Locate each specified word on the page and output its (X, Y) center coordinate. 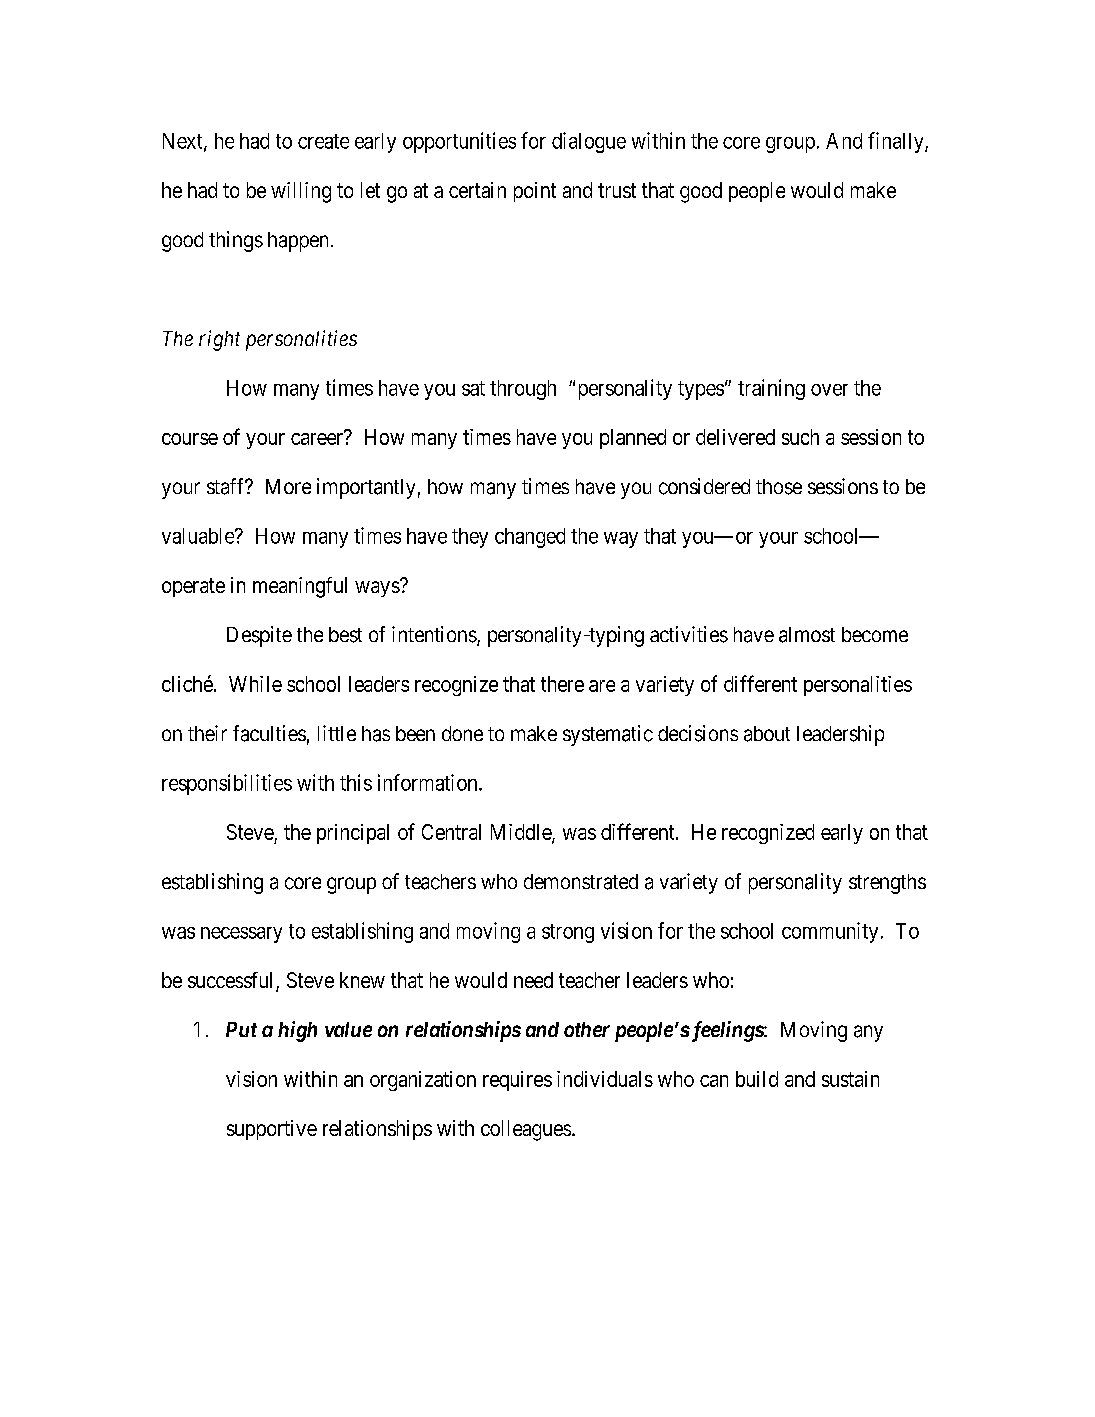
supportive (272, 1130)
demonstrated (581, 882)
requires (517, 1081)
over (829, 390)
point (535, 192)
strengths (887, 884)
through (523, 390)
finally (897, 142)
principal (353, 834)
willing (301, 192)
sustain (850, 1079)
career (317, 439)
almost (807, 635)
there (562, 684)
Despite (259, 636)
